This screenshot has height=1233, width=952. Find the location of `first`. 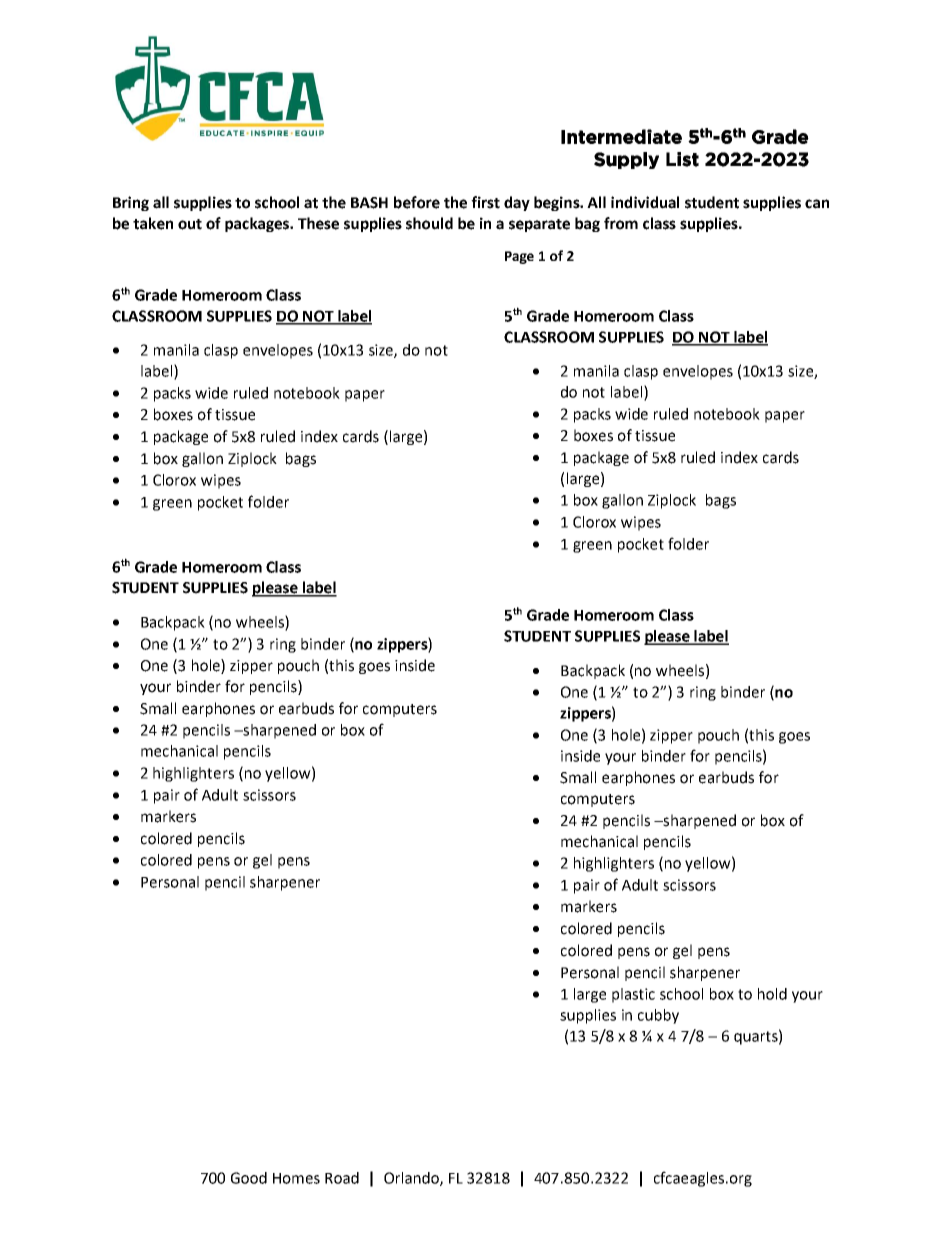

first is located at coordinates (485, 202).
